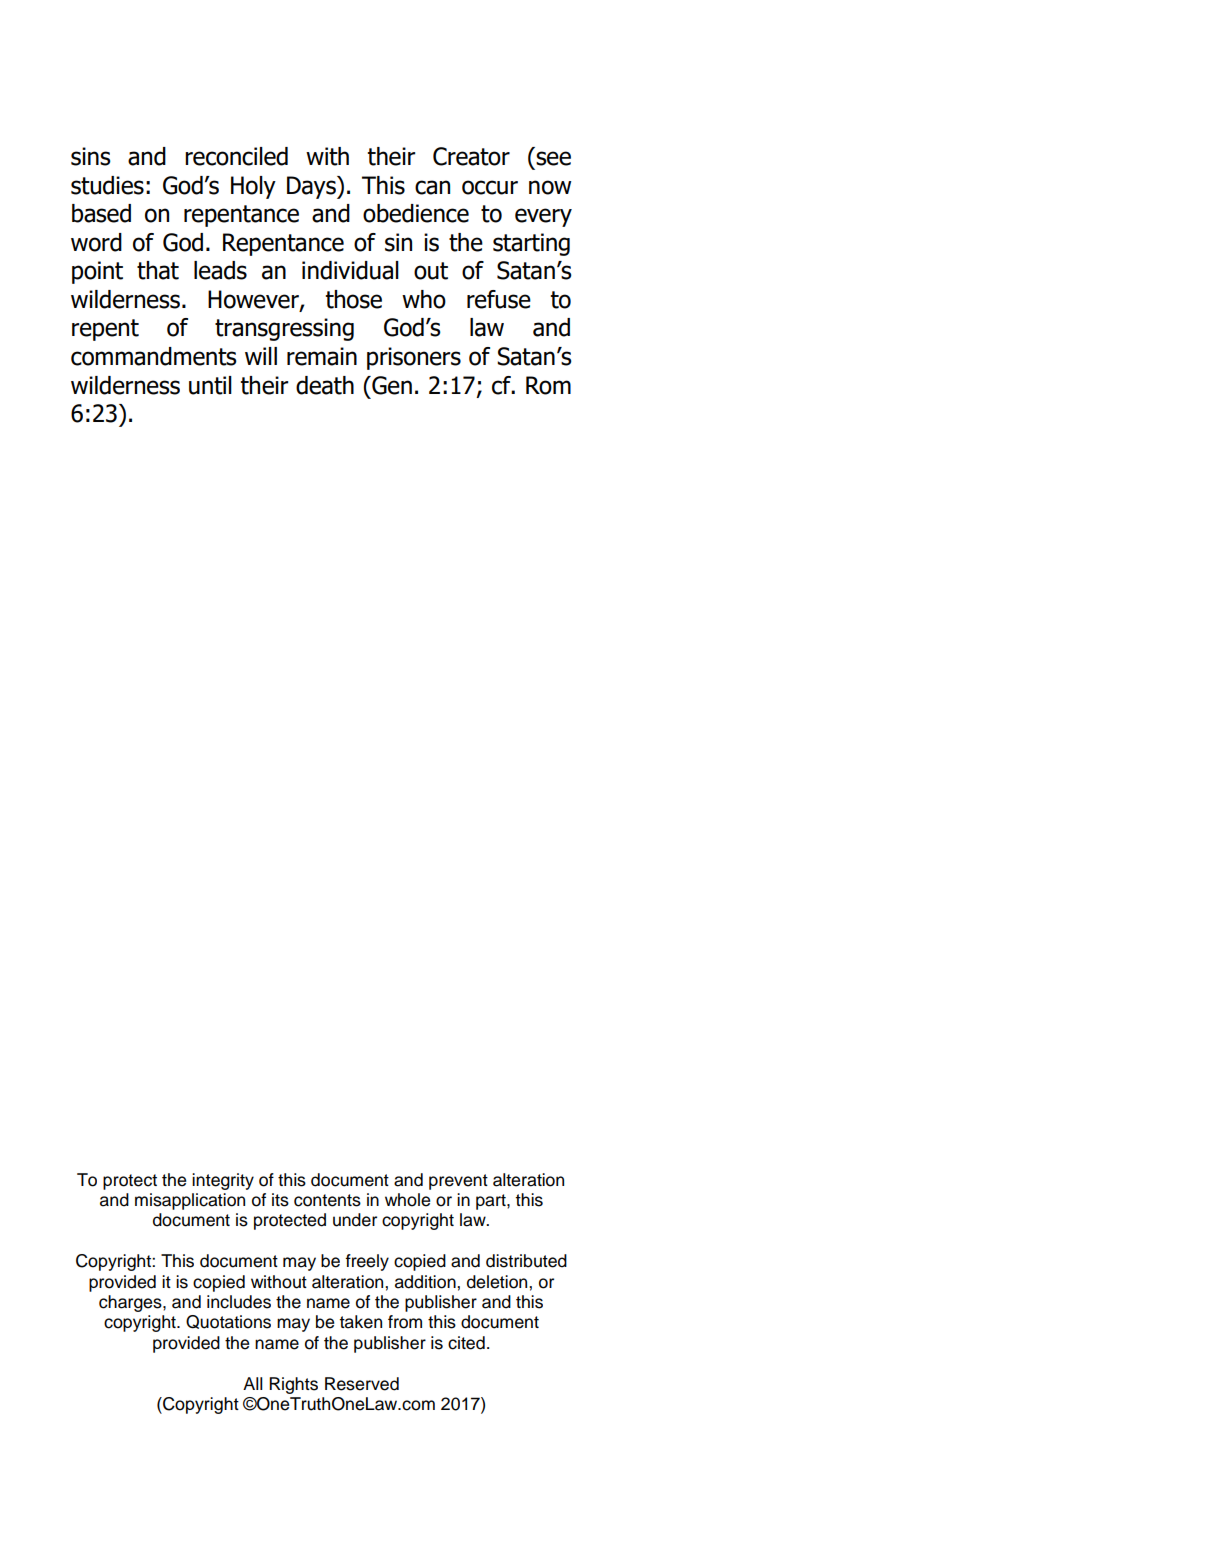 The image size is (1206, 1560). What do you see at coordinates (293, 1385) in the screenshot?
I see `Rights` at bounding box center [293, 1385].
